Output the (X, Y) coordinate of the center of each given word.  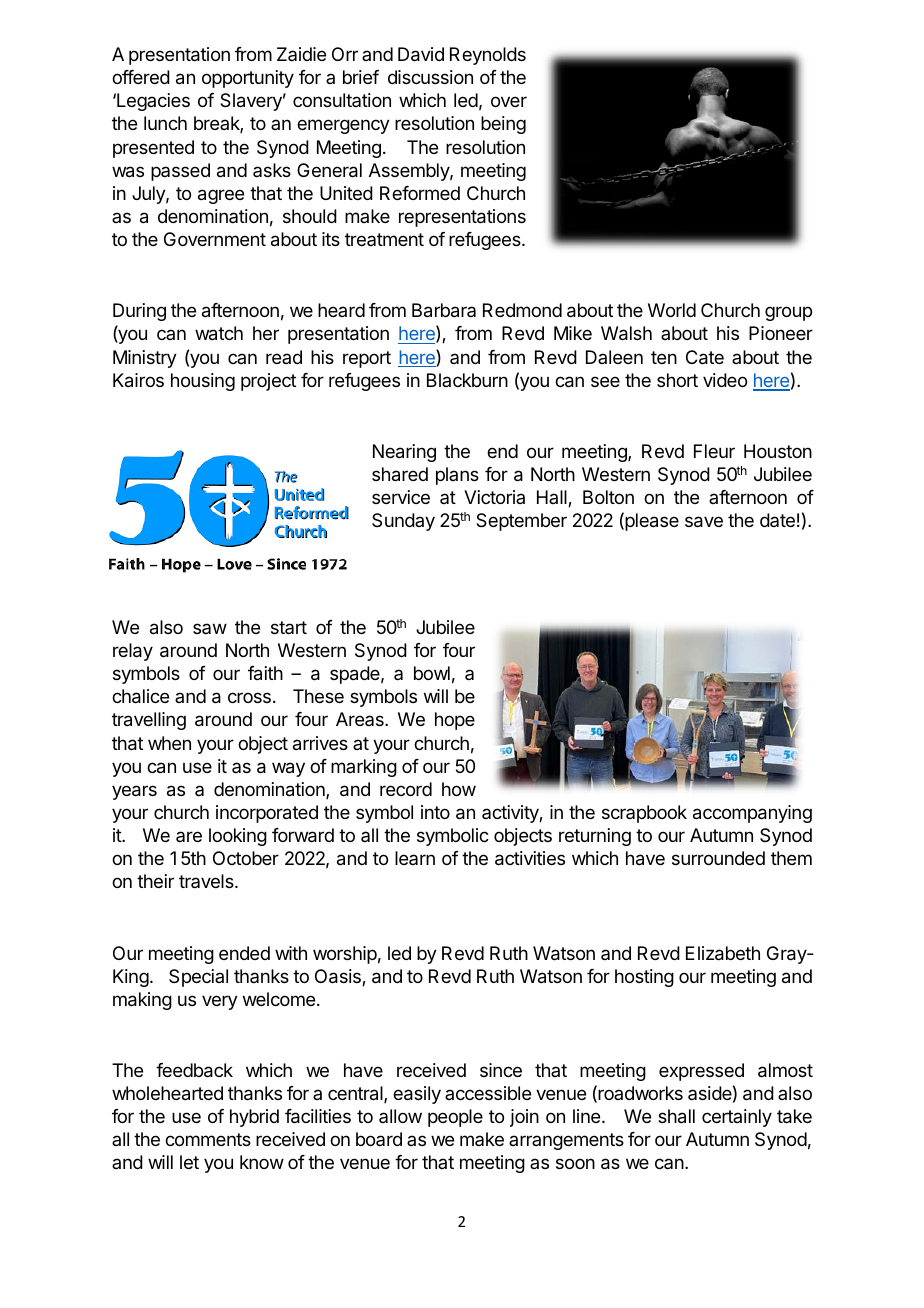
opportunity (248, 79)
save (704, 522)
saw (210, 628)
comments (208, 1139)
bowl (432, 673)
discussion (430, 77)
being (503, 125)
